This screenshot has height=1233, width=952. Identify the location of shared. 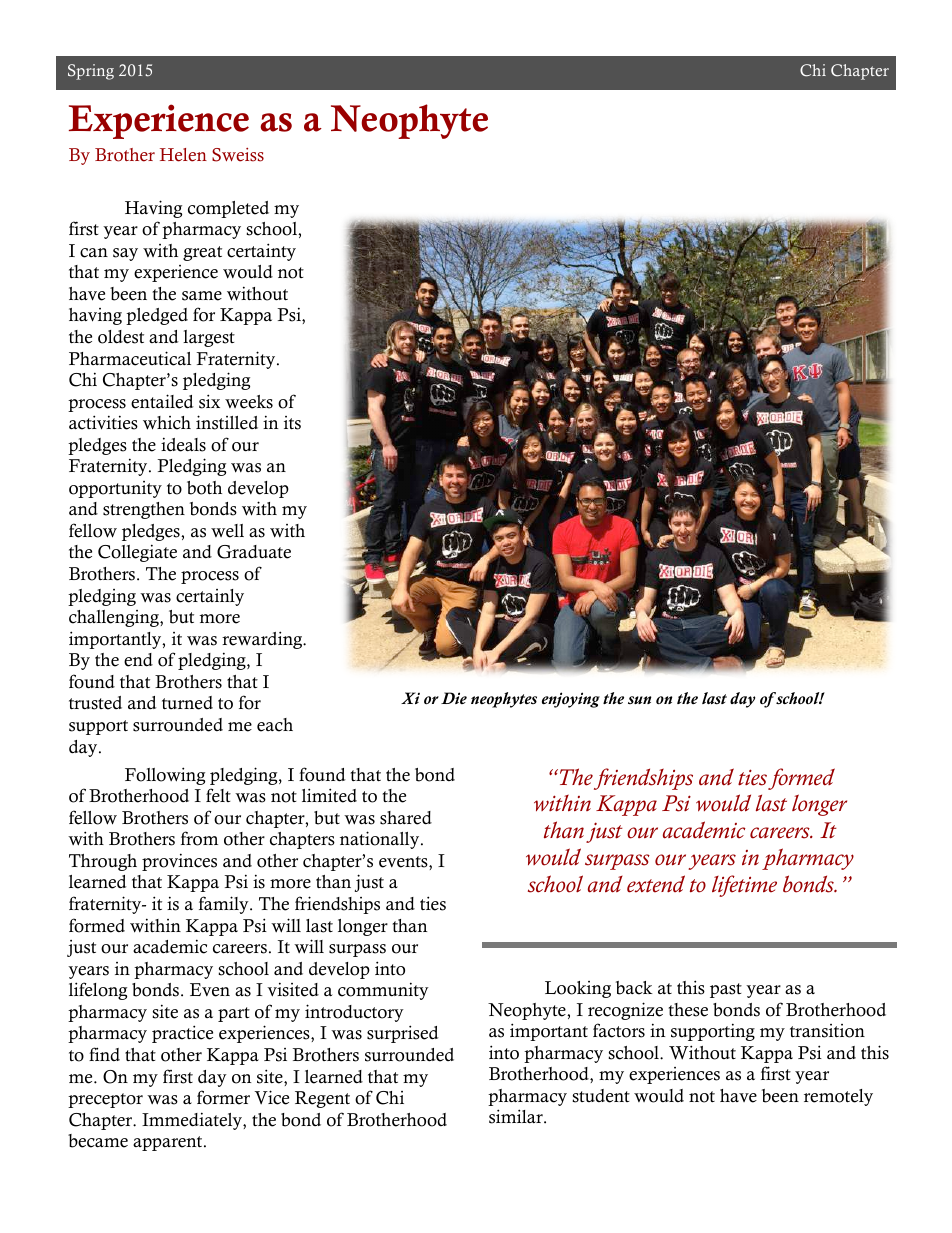
(406, 818).
